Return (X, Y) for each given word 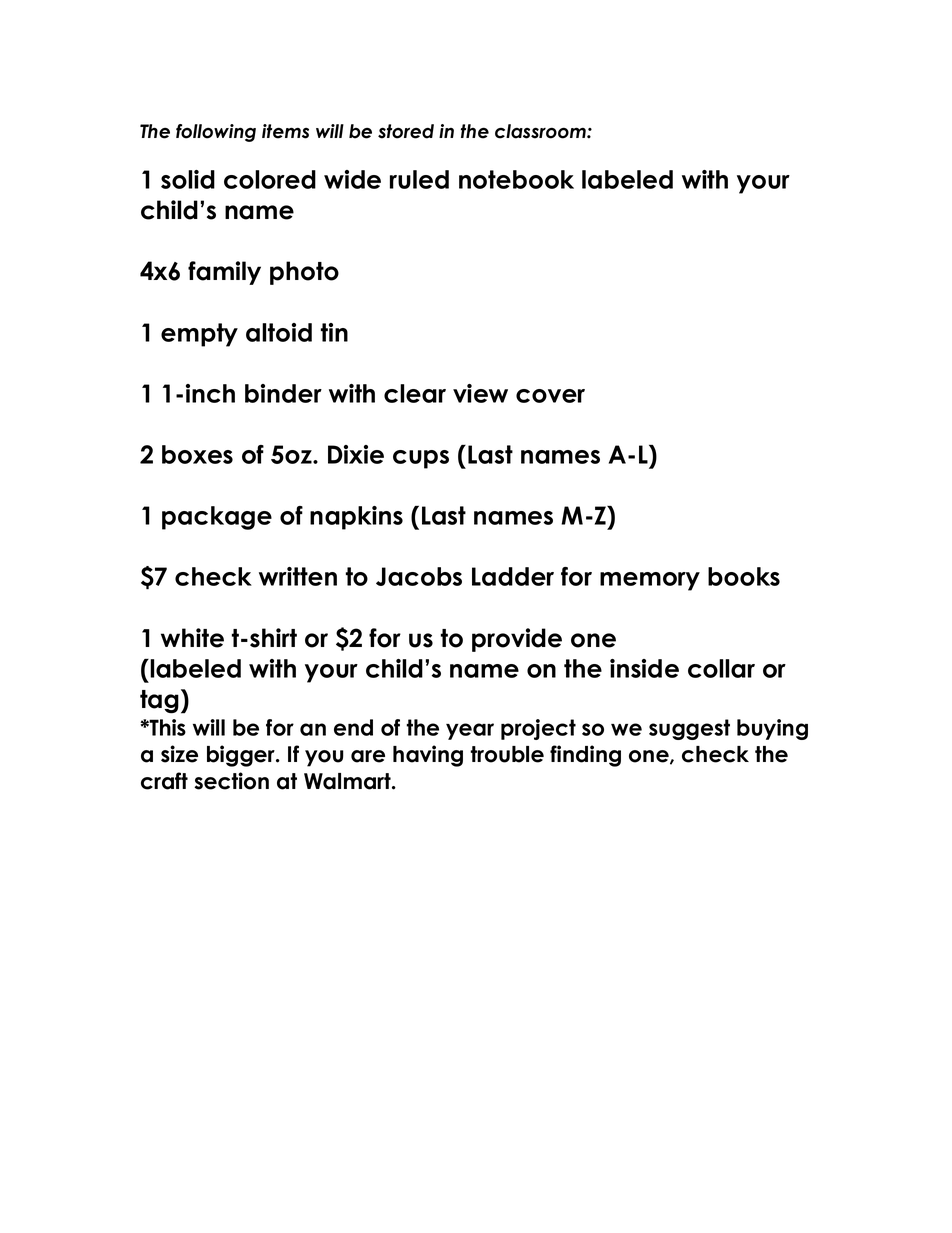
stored (406, 131)
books (744, 576)
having (428, 756)
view (480, 393)
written (298, 576)
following (216, 133)
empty (199, 335)
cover (550, 396)
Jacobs (419, 576)
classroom (541, 131)
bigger (242, 756)
